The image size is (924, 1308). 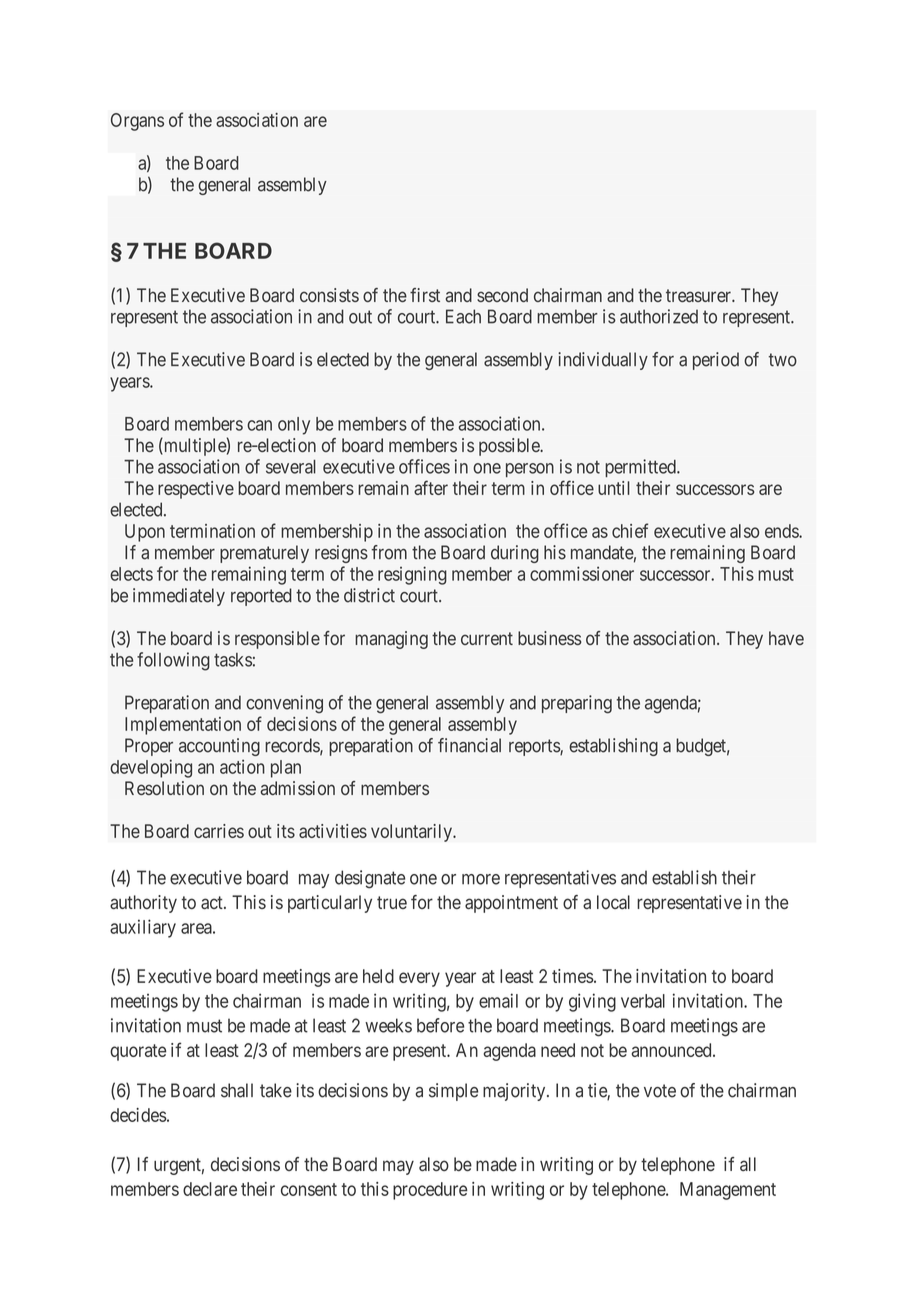 What do you see at coordinates (487, 638) in the image?
I see `current` at bounding box center [487, 638].
